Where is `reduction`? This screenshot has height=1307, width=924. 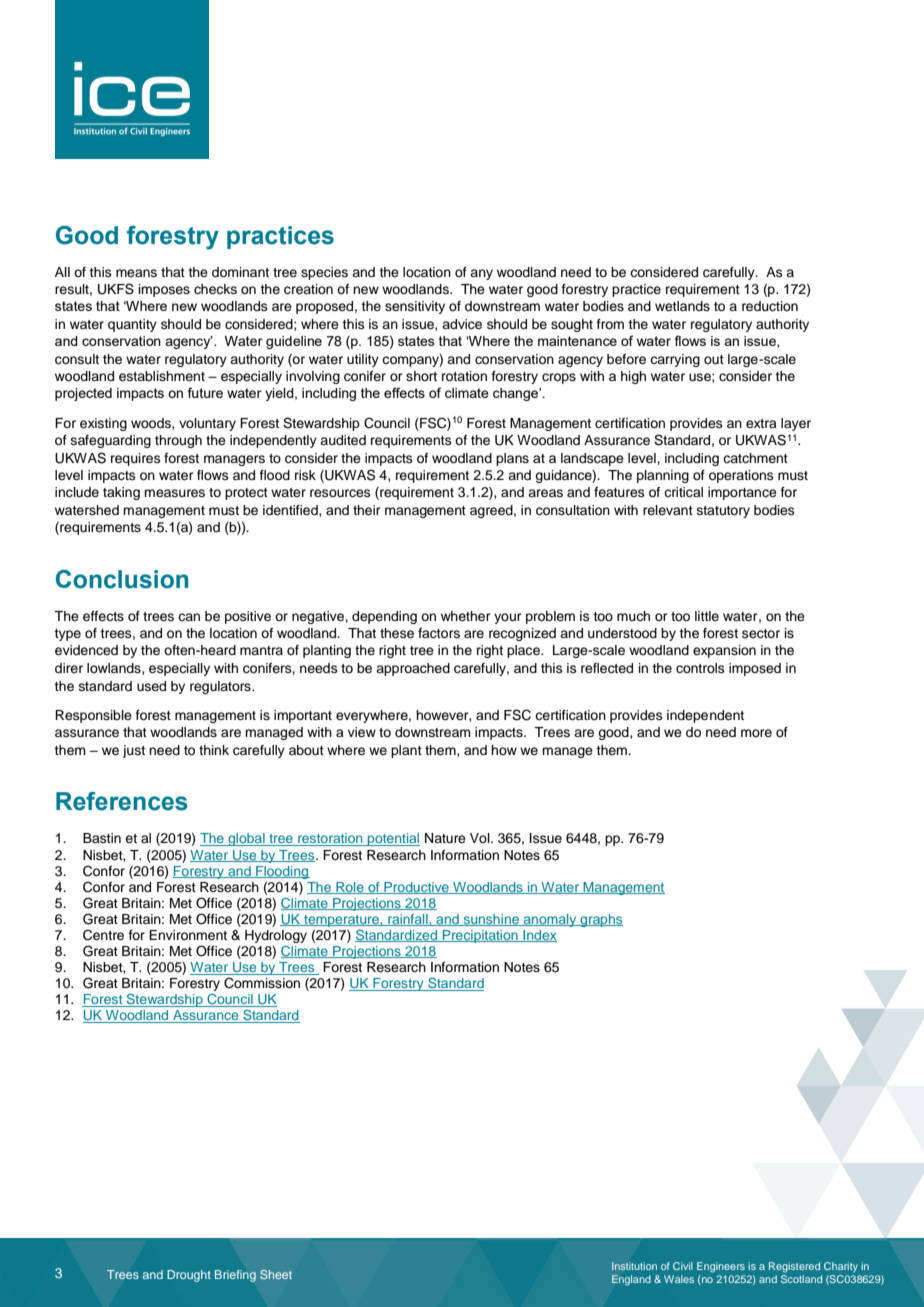 reduction is located at coordinates (770, 306).
